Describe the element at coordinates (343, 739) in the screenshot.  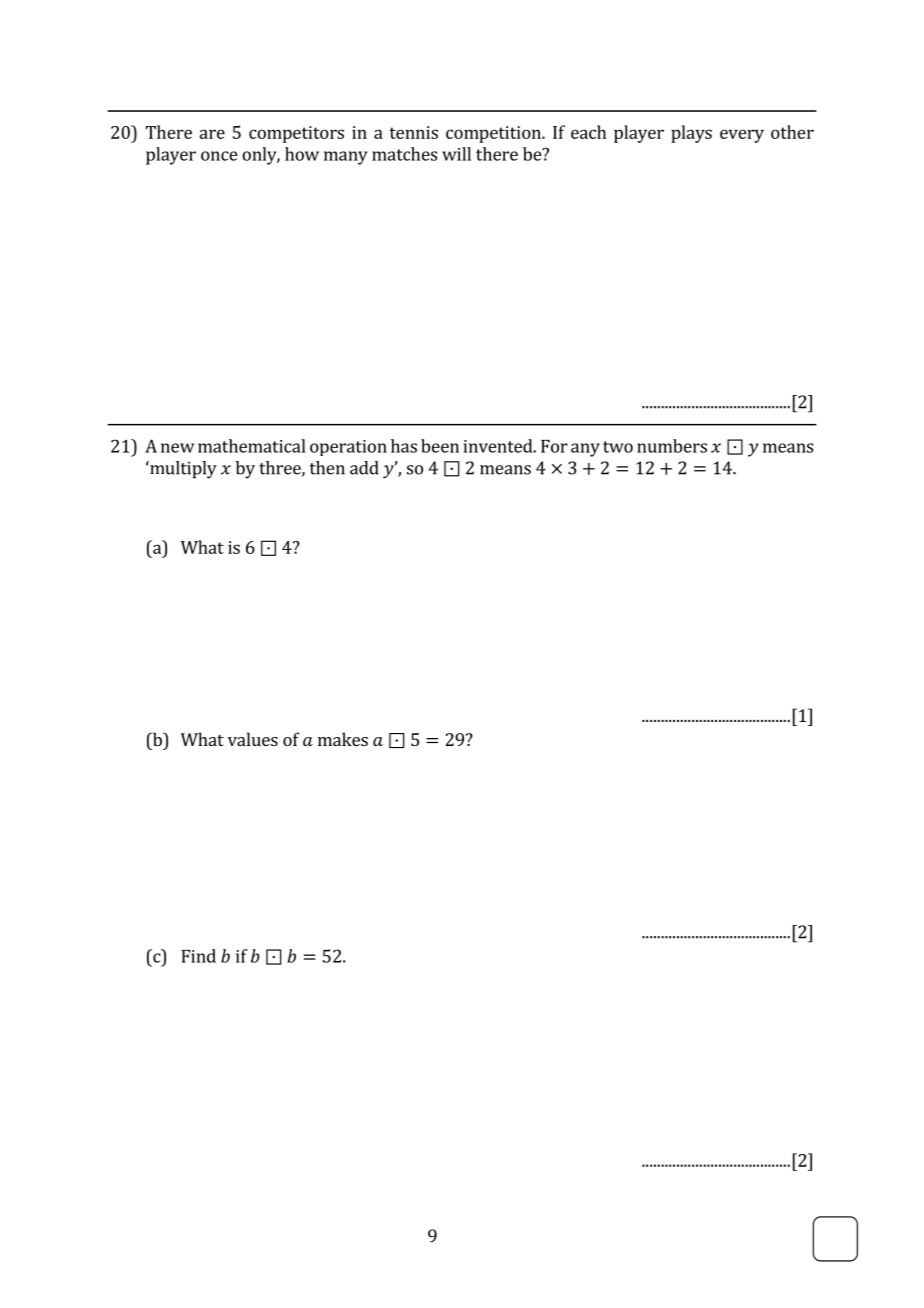
I see `makes` at that location.
